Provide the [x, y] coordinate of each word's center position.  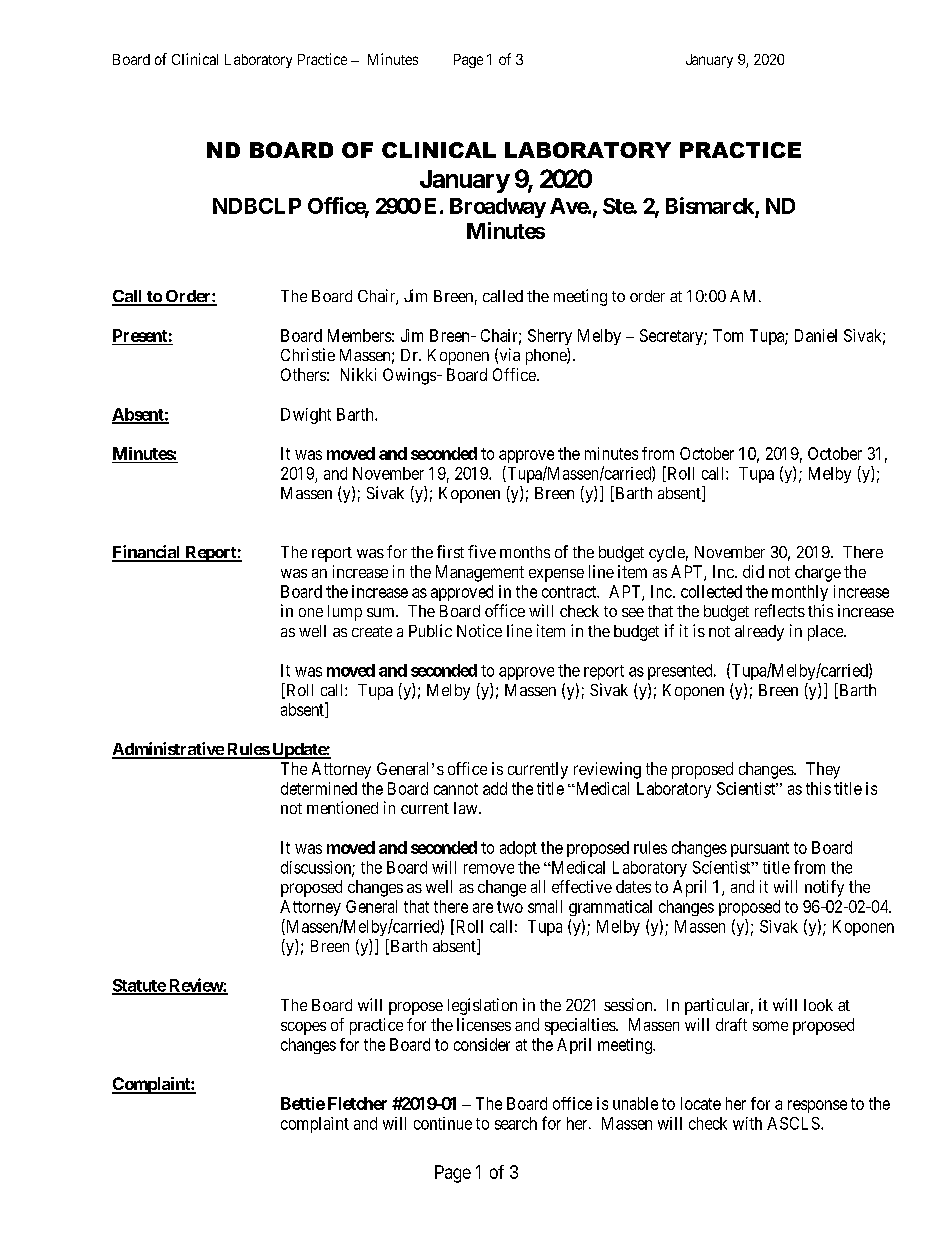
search [516, 1123]
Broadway [498, 208]
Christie [308, 354]
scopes [303, 1028]
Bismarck [711, 207]
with [747, 1123]
